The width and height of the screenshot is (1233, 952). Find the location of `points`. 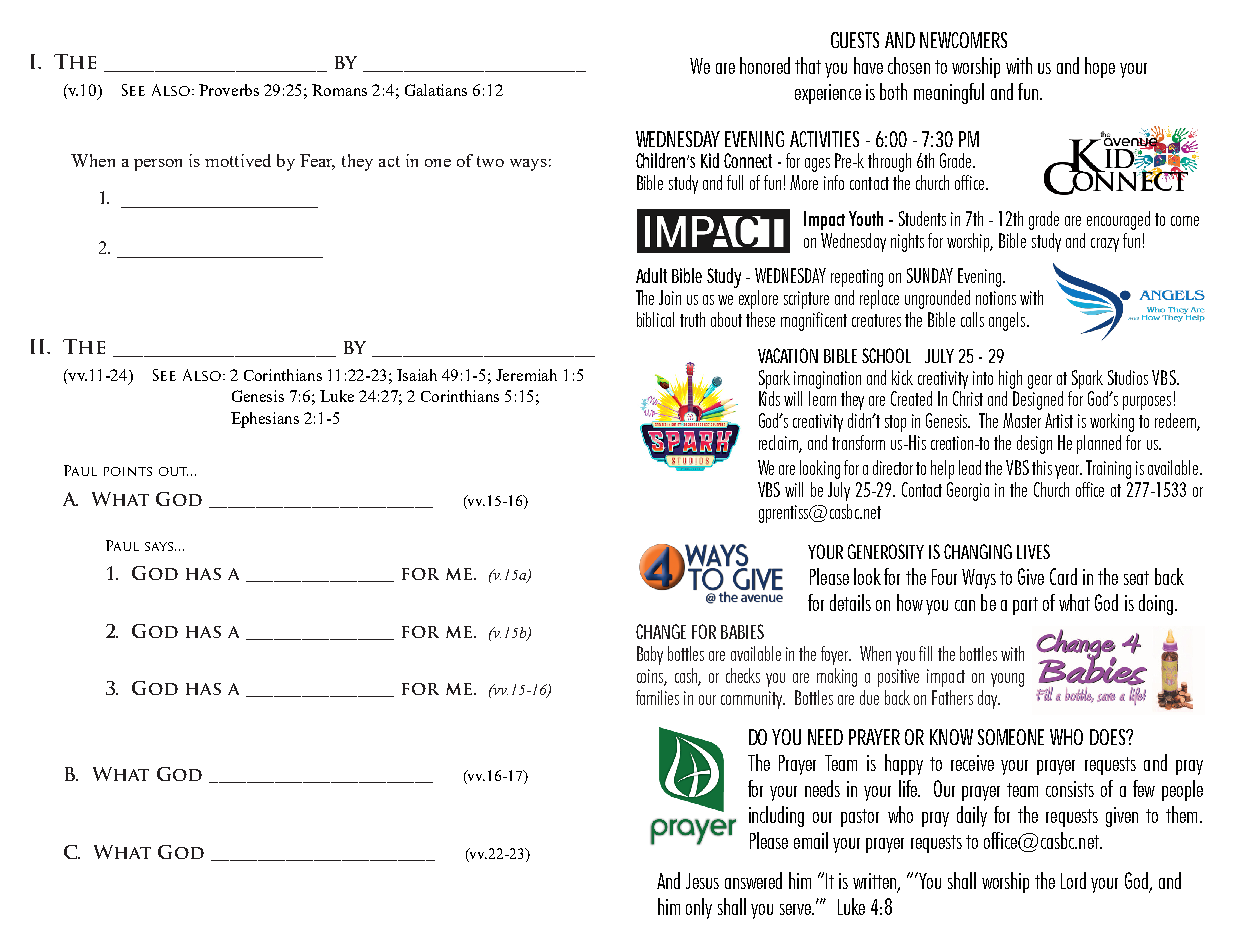

points is located at coordinates (128, 471).
